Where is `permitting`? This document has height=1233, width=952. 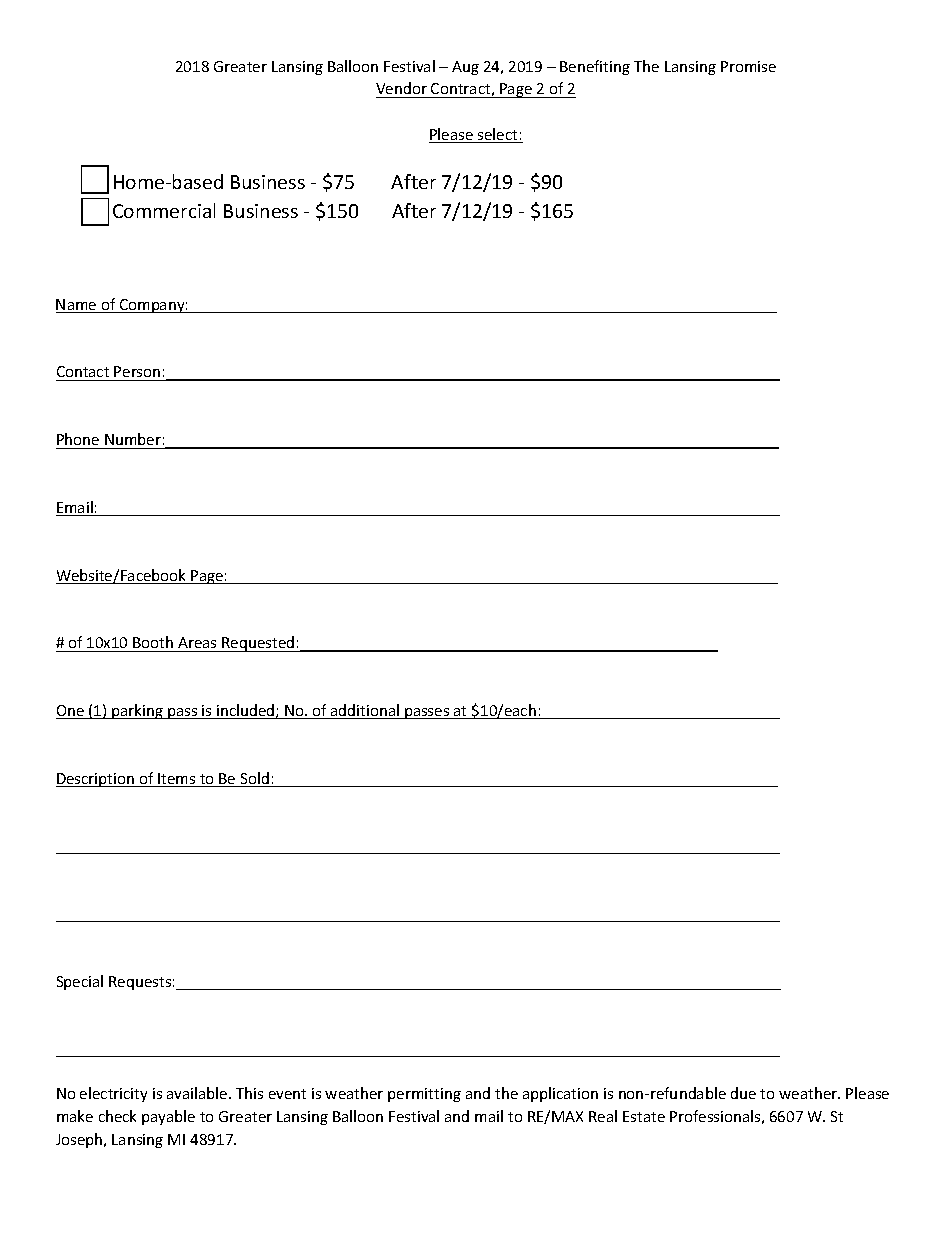
permitting is located at coordinates (424, 1095).
